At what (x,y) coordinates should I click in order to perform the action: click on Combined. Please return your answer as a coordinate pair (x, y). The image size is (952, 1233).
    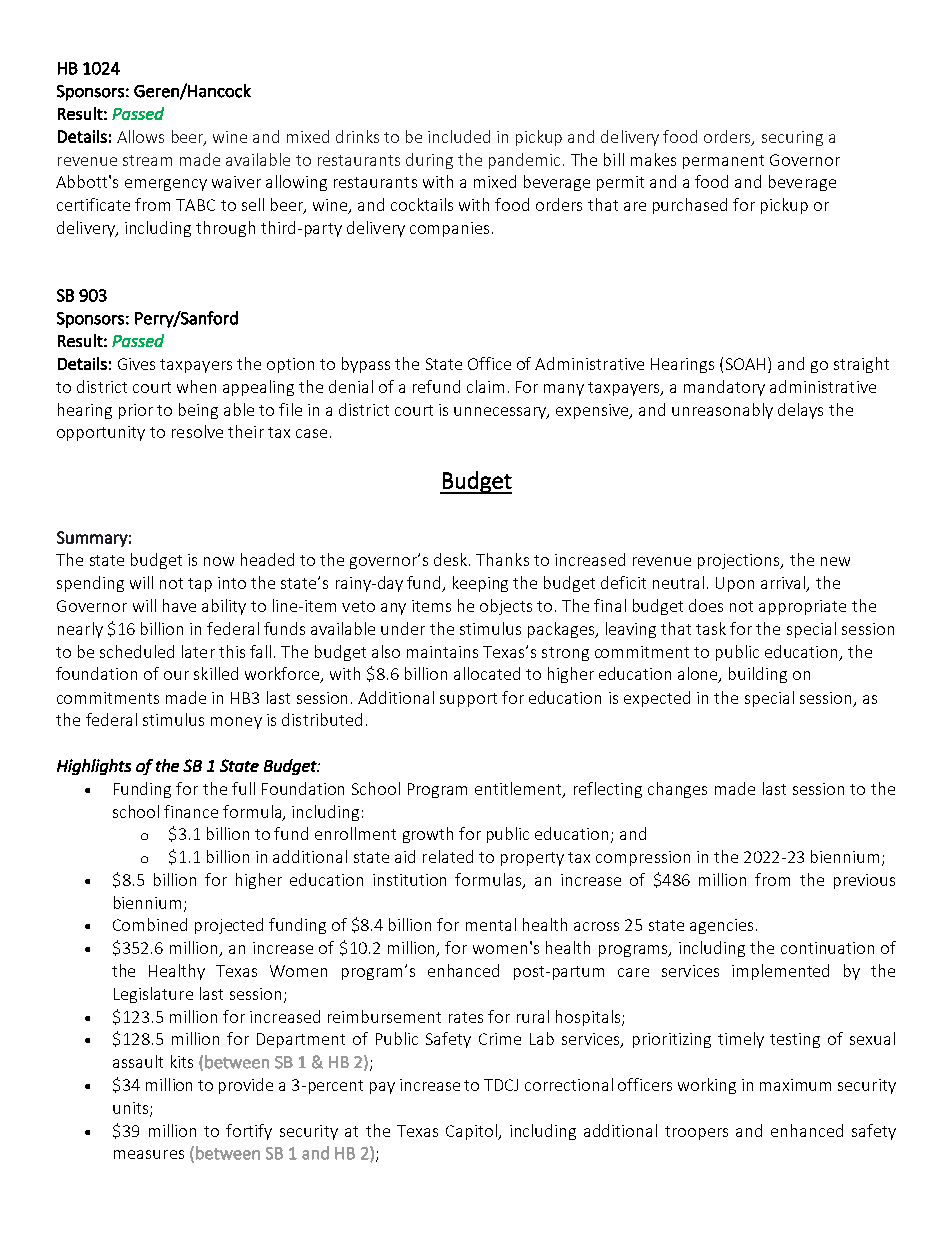
    Looking at the image, I should click on (150, 924).
